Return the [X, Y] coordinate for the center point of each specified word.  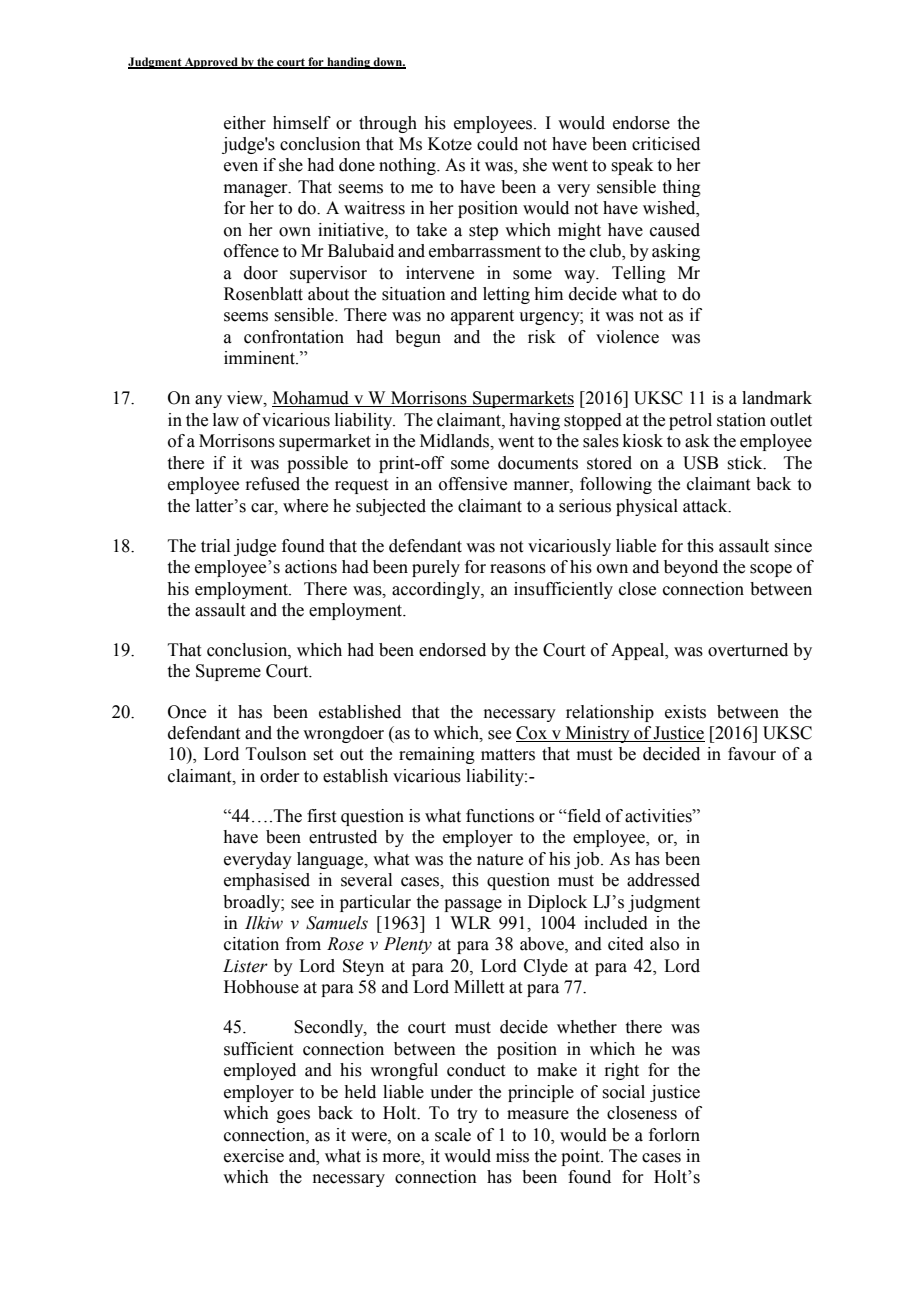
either [245, 123]
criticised [666, 144]
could [497, 144]
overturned [748, 650]
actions [311, 567]
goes [293, 1116]
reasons [518, 569]
